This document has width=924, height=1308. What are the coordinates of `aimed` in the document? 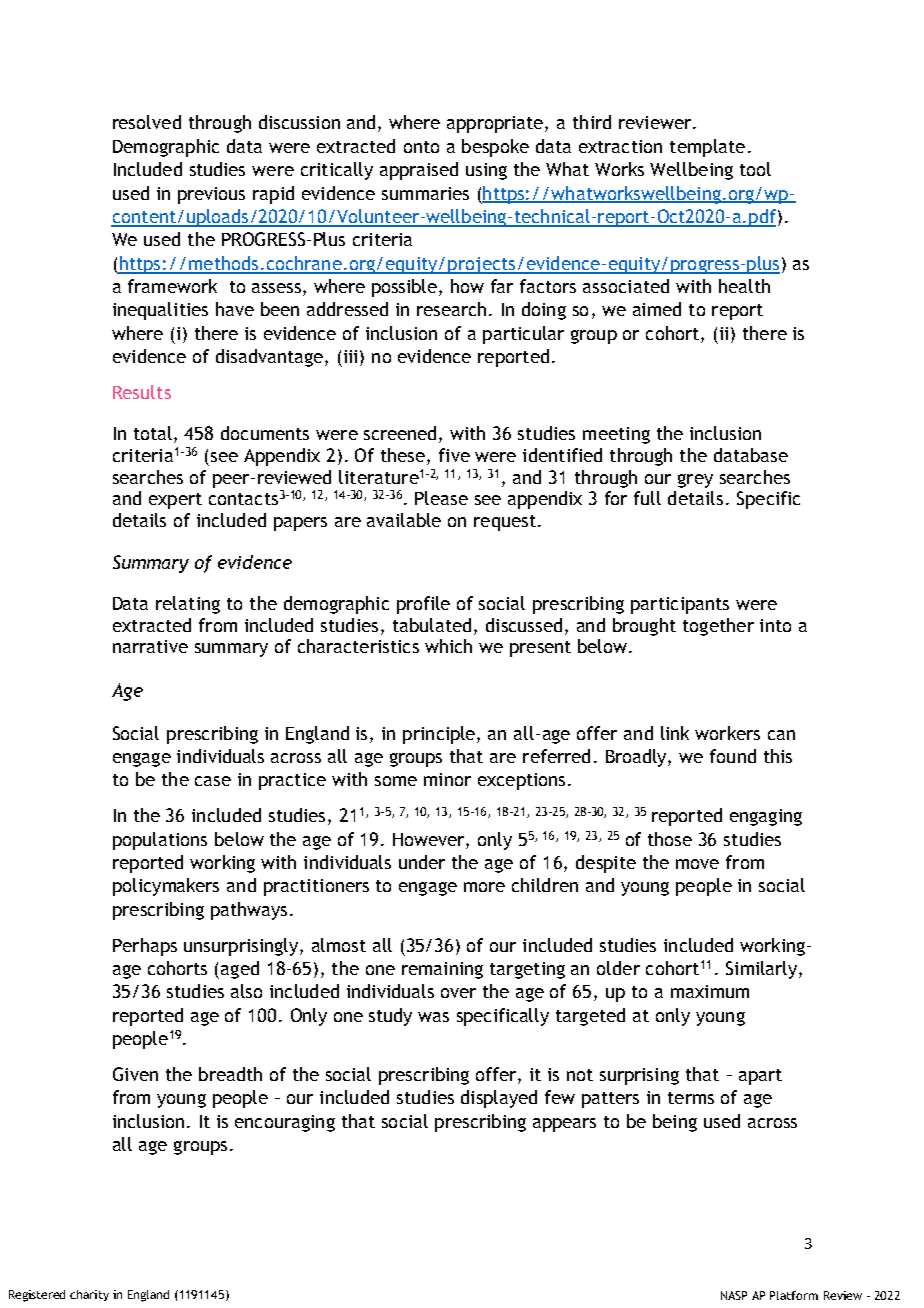 It's located at (657, 309).
